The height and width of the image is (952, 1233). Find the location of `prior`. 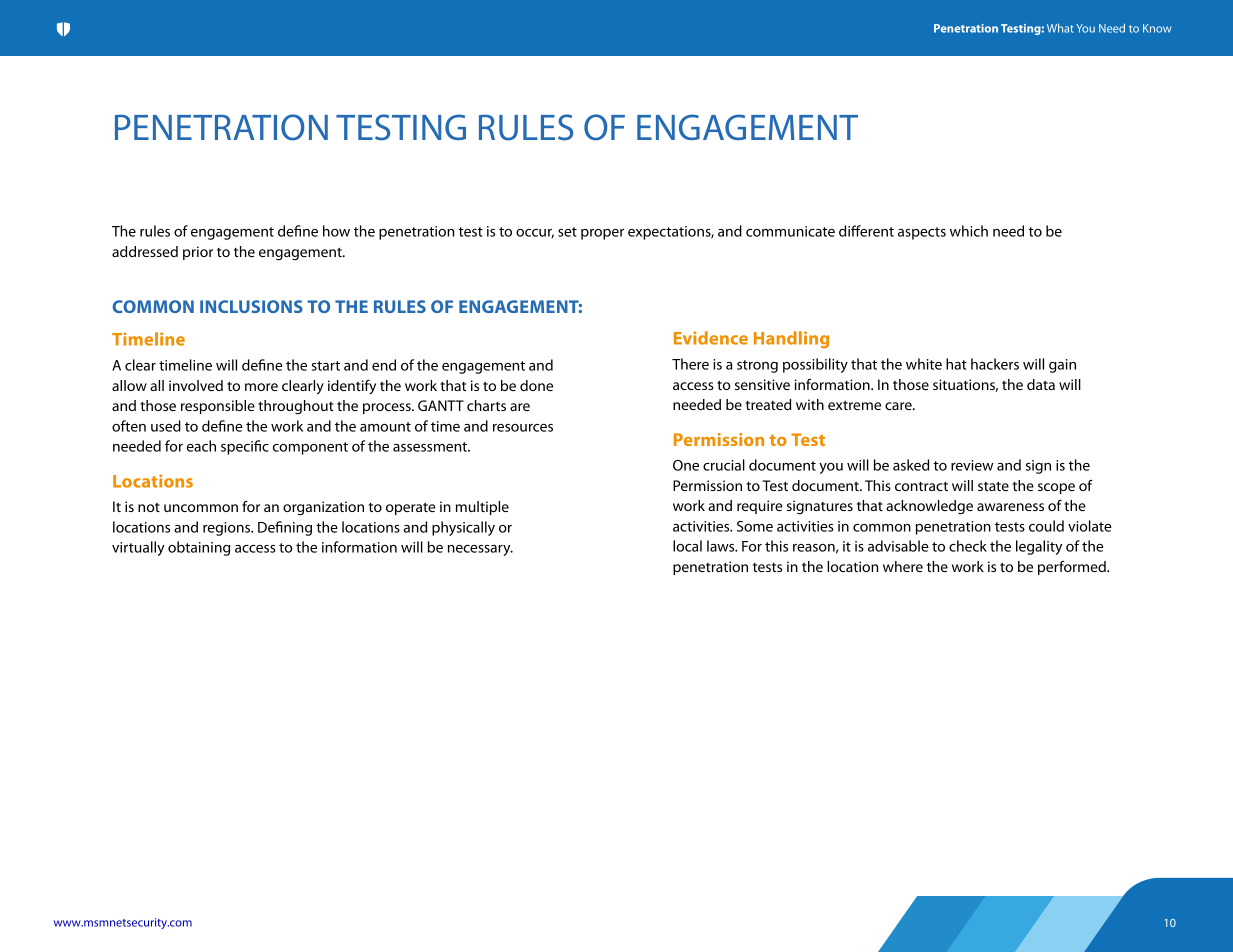

prior is located at coordinates (198, 253).
